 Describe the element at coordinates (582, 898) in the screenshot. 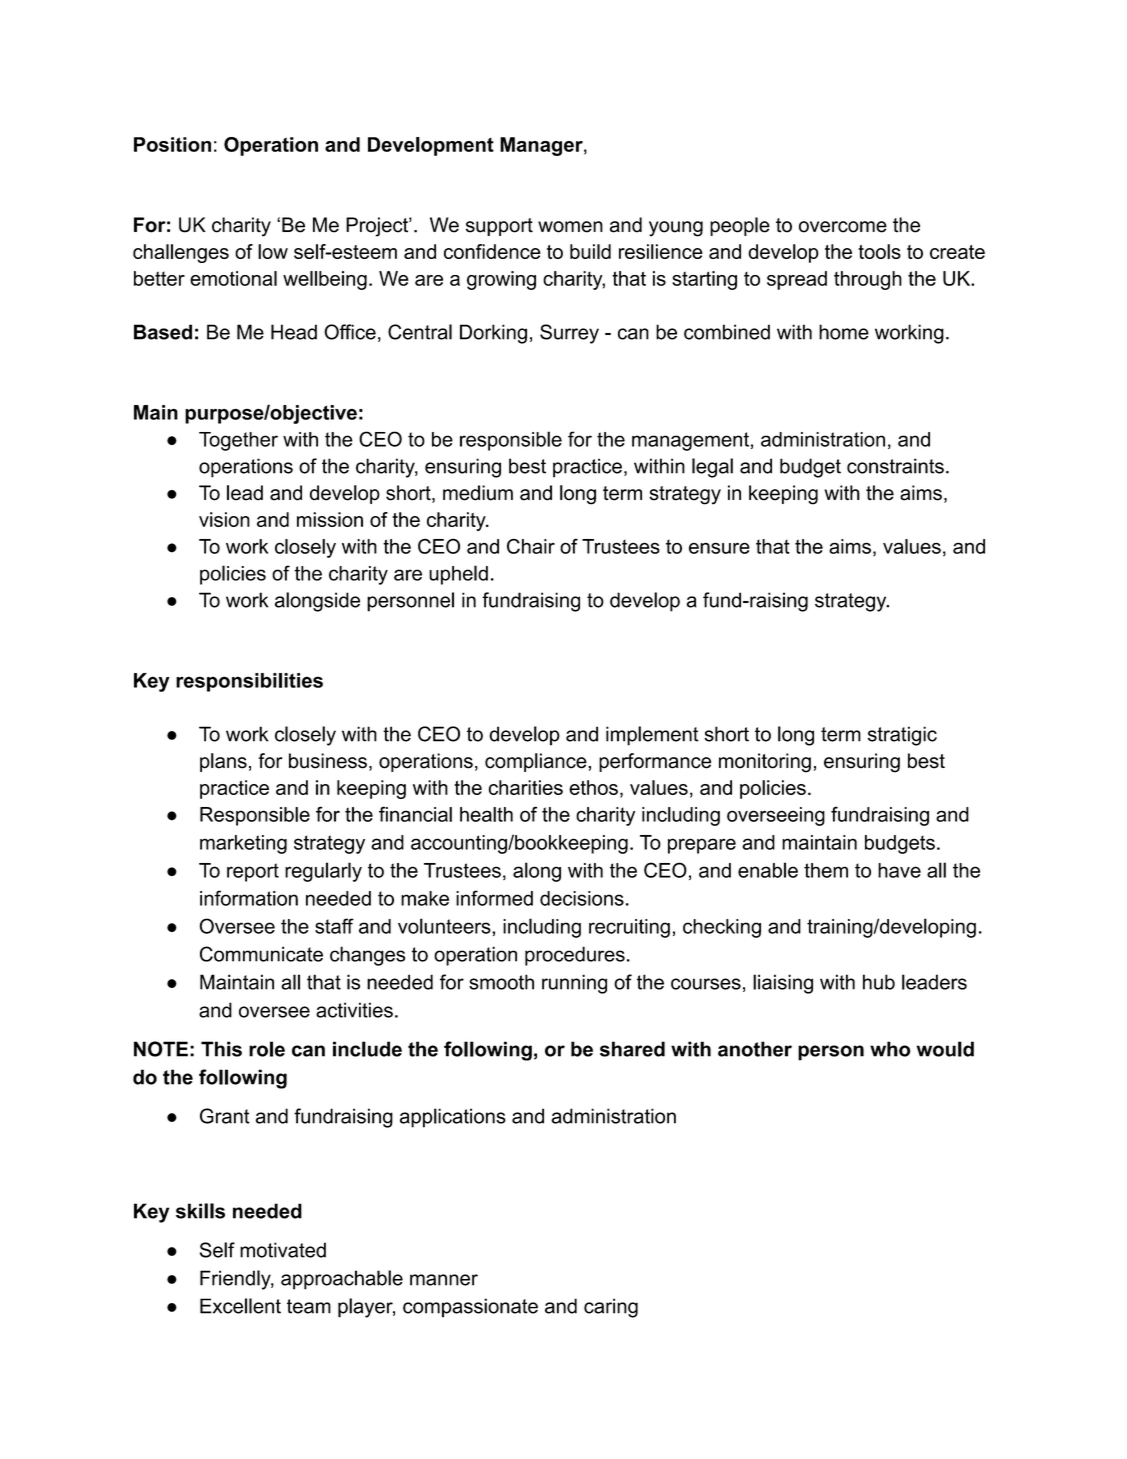

I see `decisions` at that location.
